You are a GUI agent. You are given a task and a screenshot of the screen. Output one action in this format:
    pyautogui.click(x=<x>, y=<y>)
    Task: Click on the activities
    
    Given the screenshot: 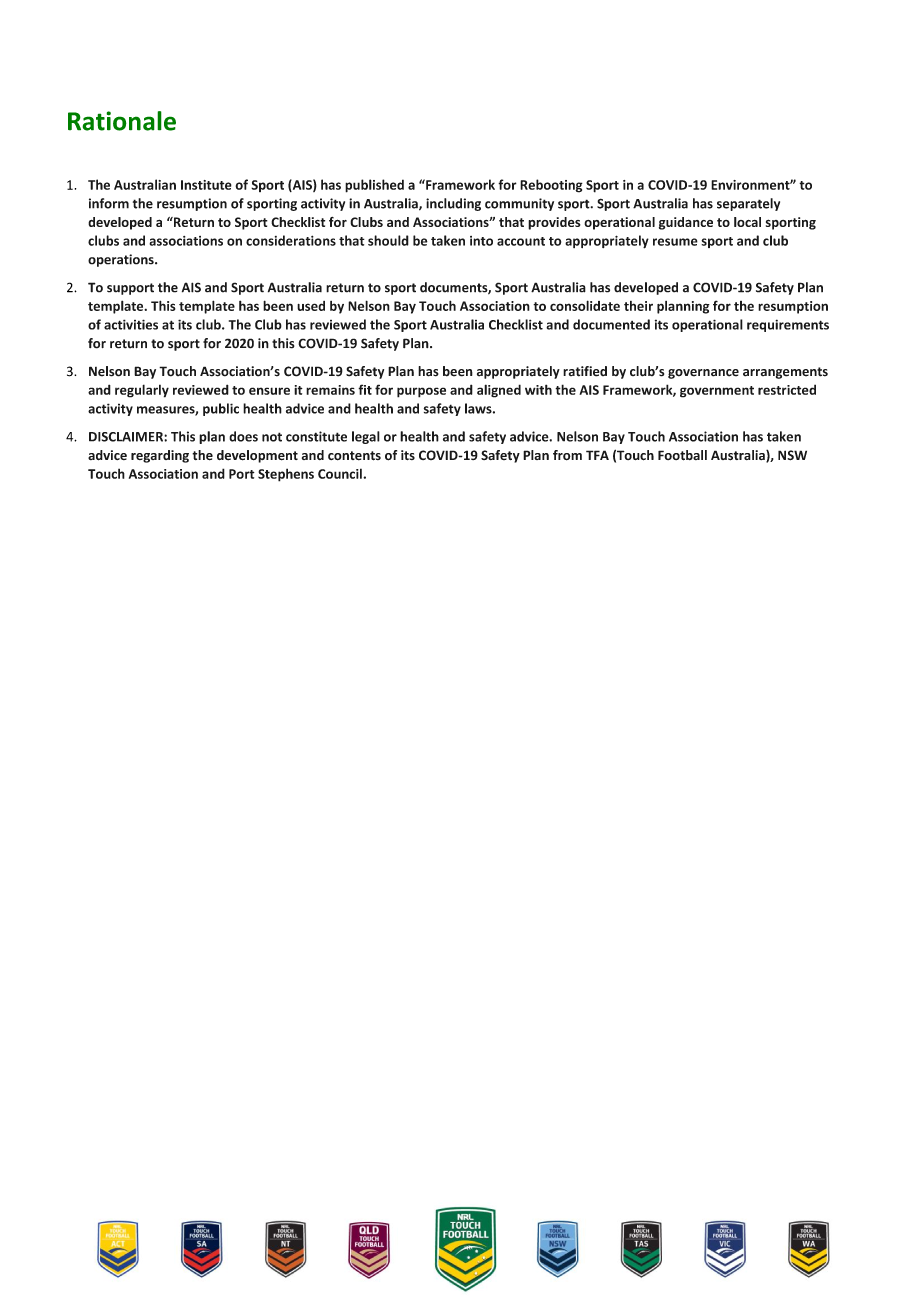 What is the action you would take?
    pyautogui.click(x=131, y=324)
